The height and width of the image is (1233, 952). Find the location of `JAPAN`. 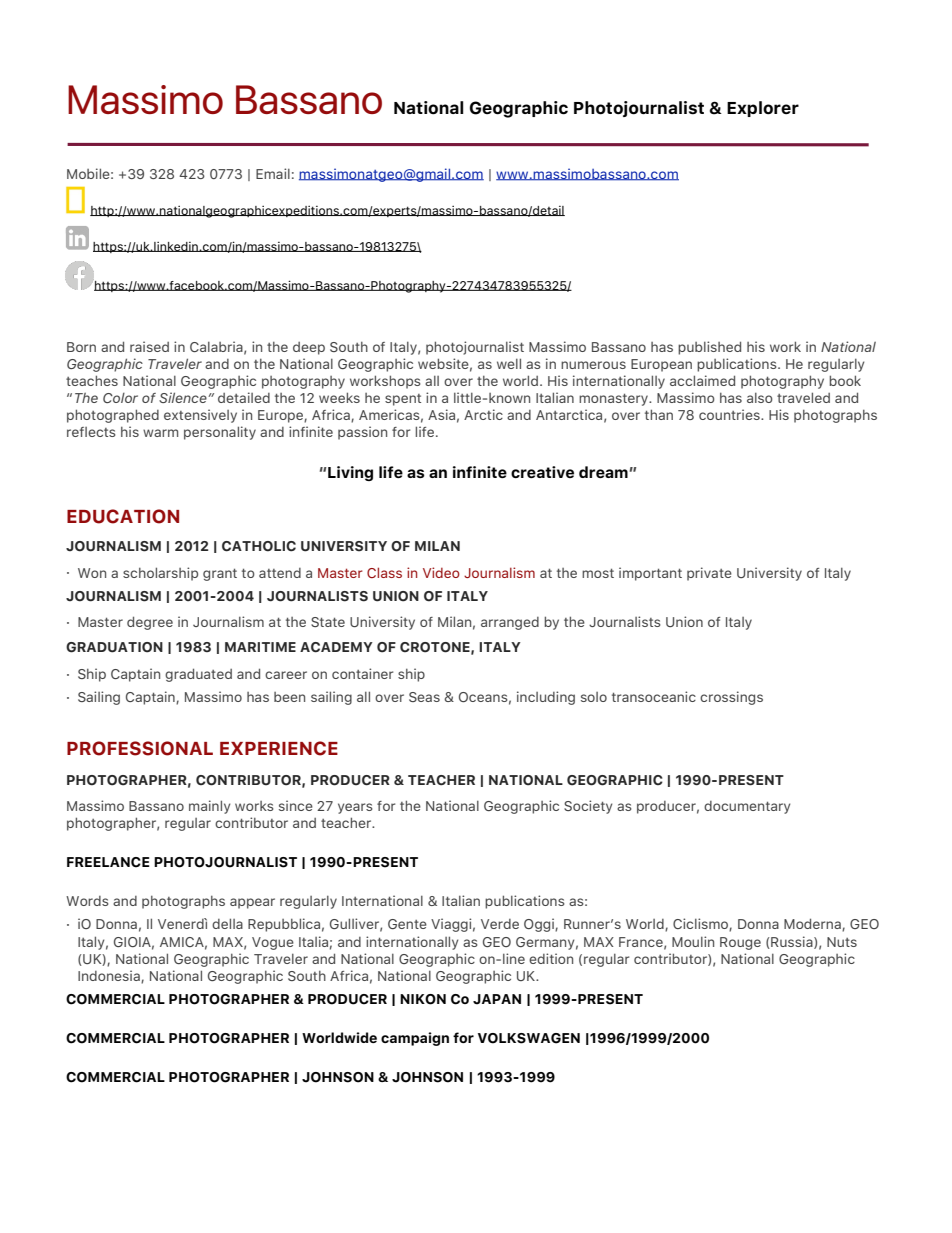

JAPAN is located at coordinates (497, 999).
